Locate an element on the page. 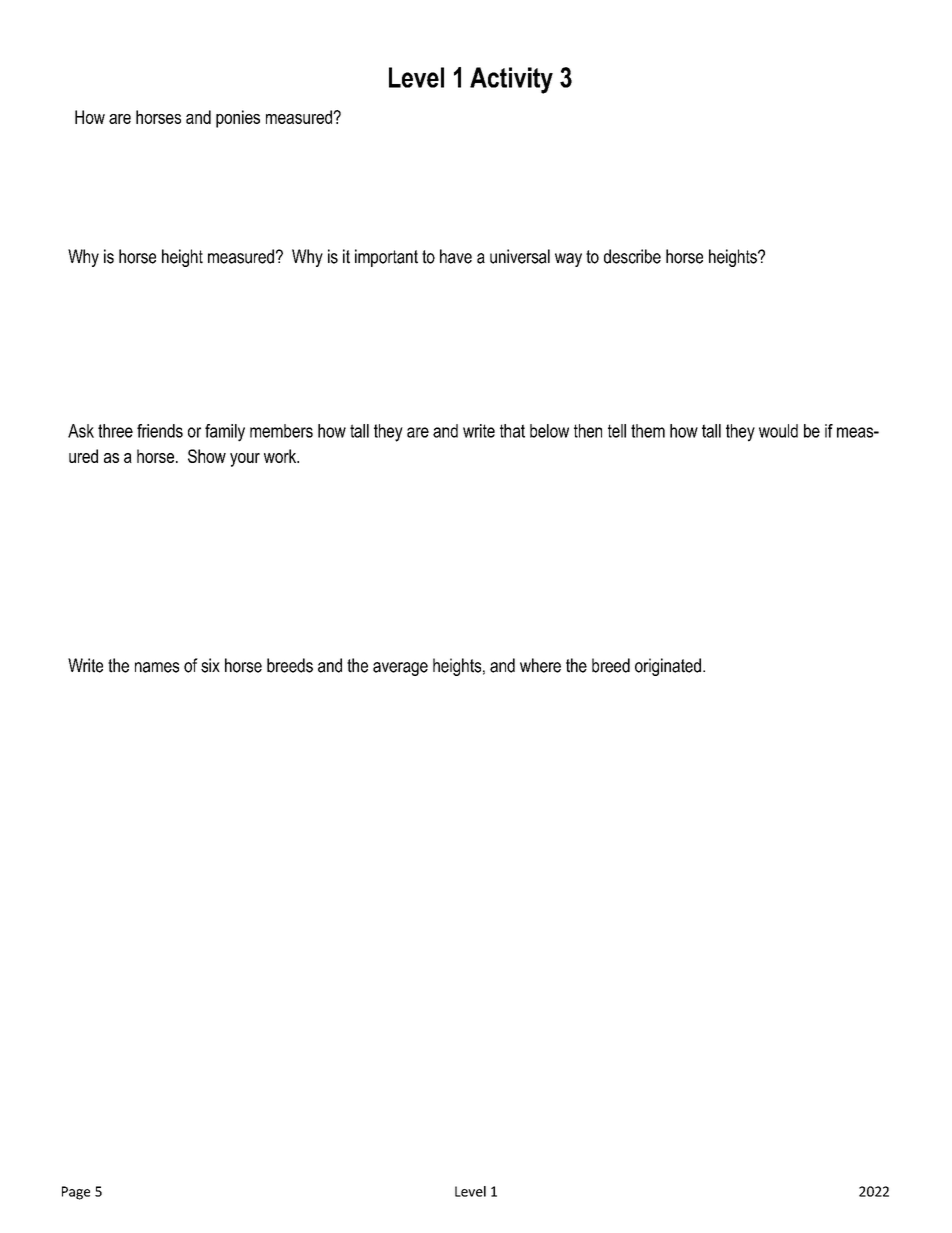  ponies is located at coordinates (238, 119).
